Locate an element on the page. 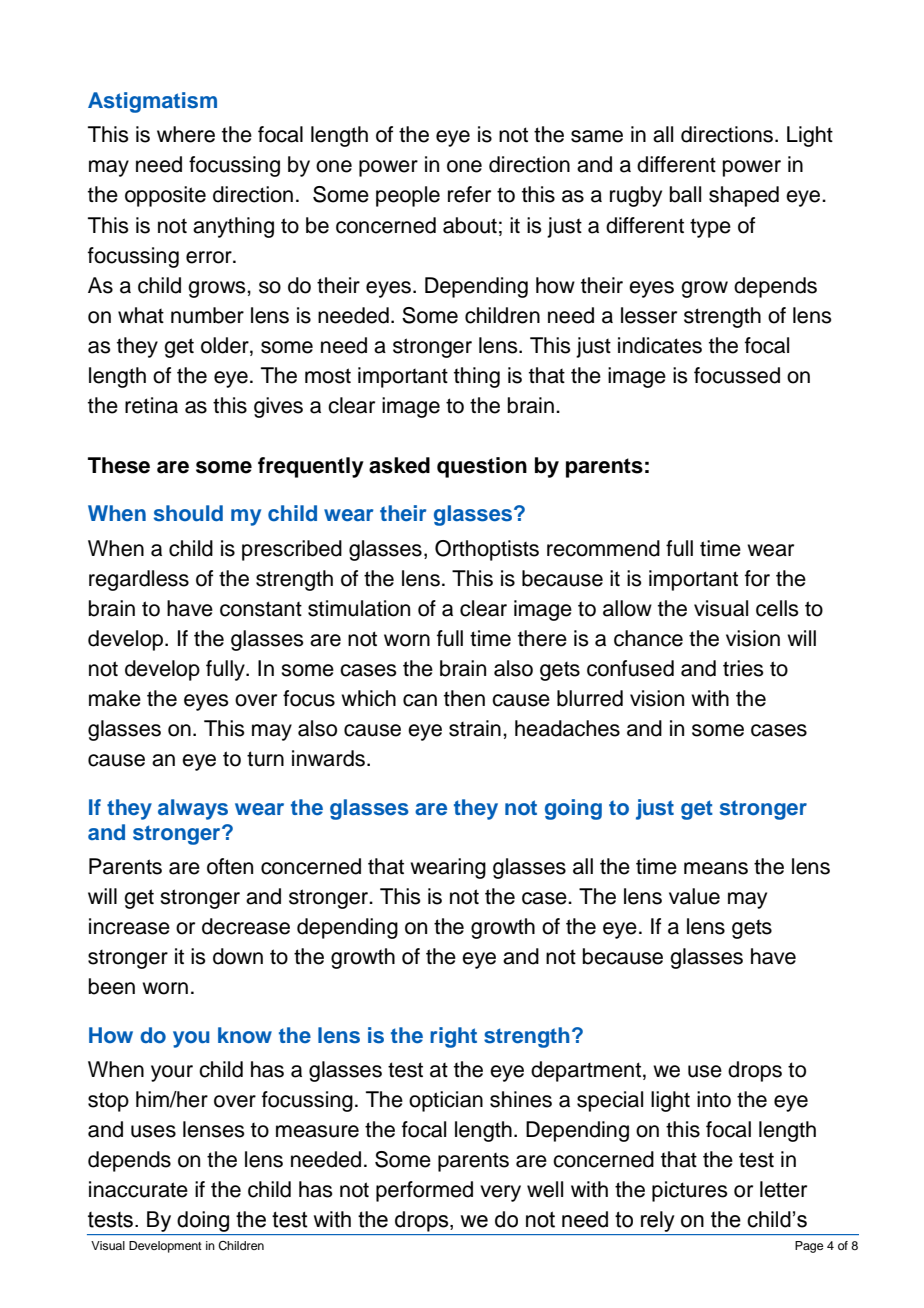 The image size is (924, 1308). retina is located at coordinates (151, 405).
